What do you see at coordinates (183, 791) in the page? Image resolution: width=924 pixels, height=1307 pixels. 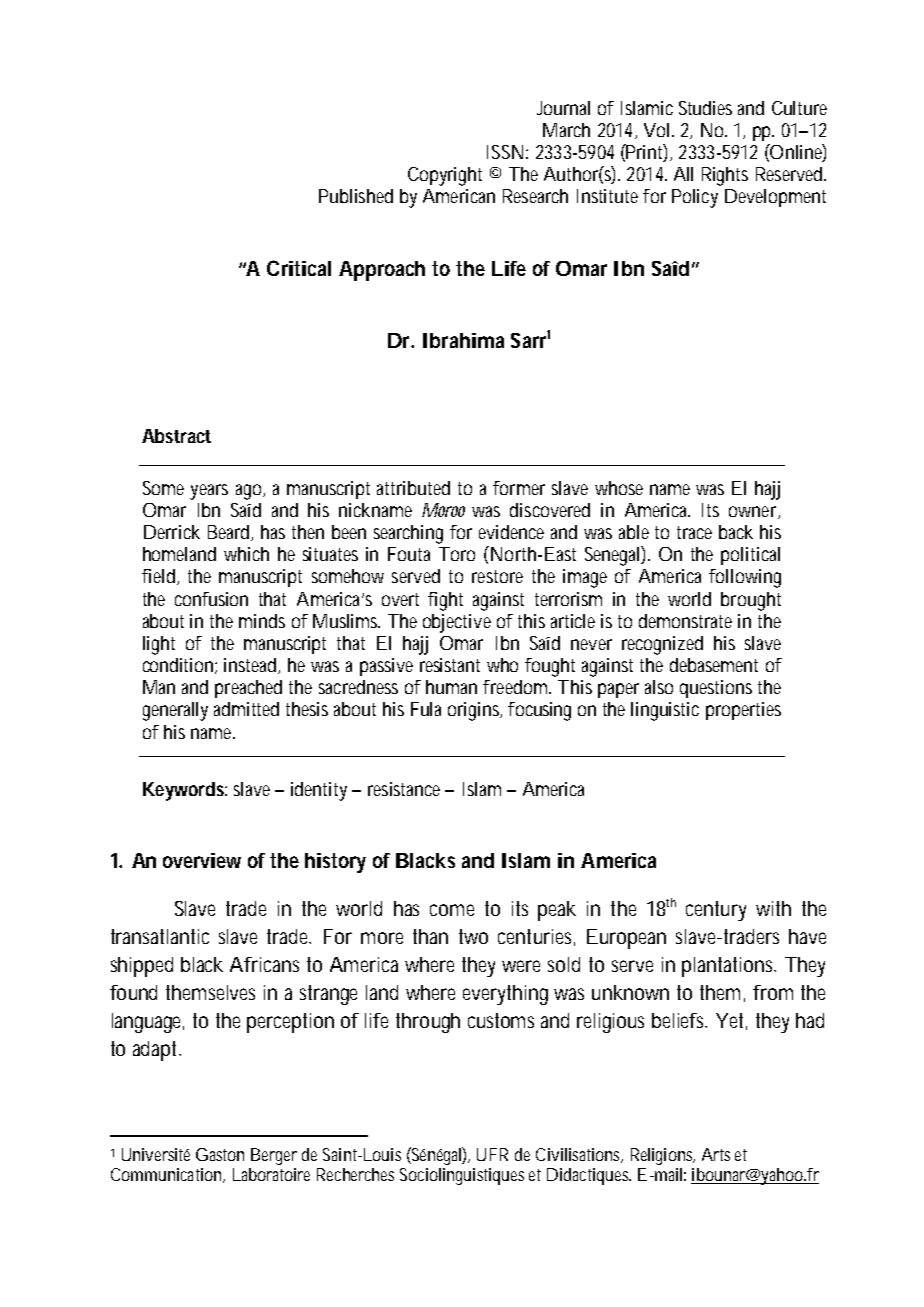 I see `Keywords` at bounding box center [183, 791].
